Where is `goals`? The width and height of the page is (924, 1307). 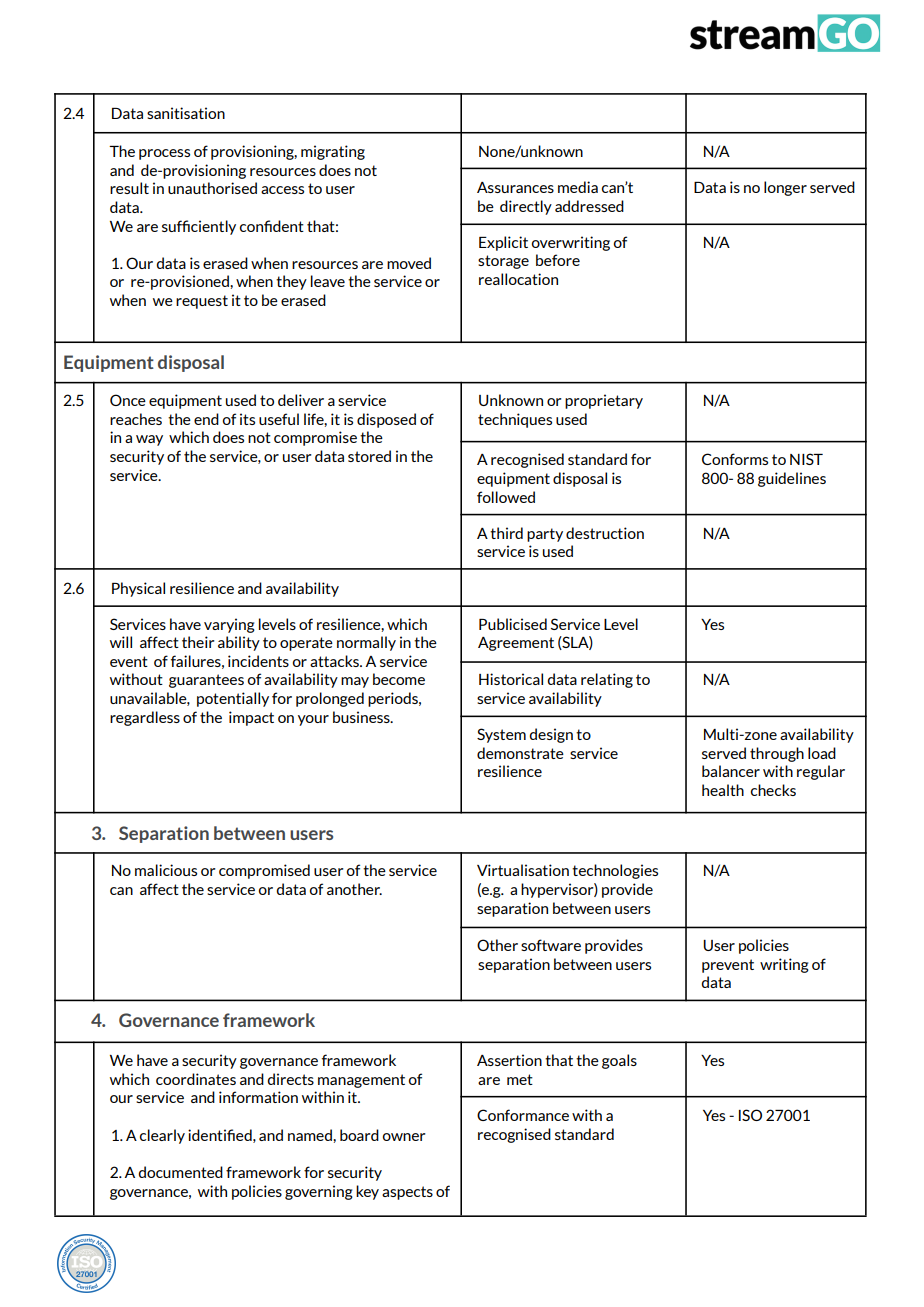 goals is located at coordinates (619, 1061).
